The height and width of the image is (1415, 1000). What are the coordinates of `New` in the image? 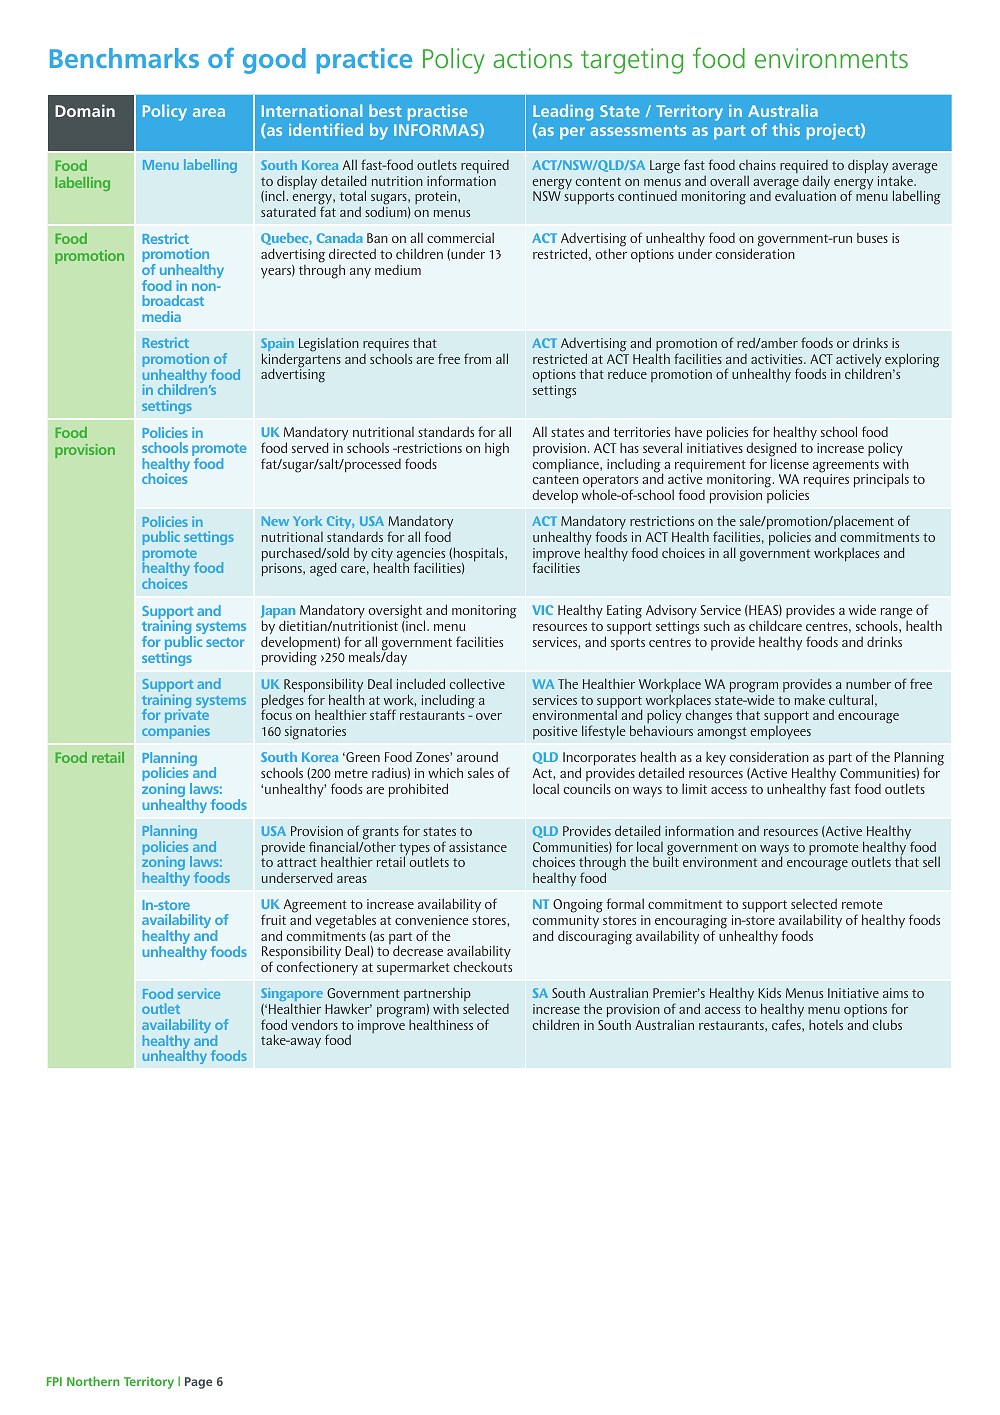 It's located at (275, 521).
